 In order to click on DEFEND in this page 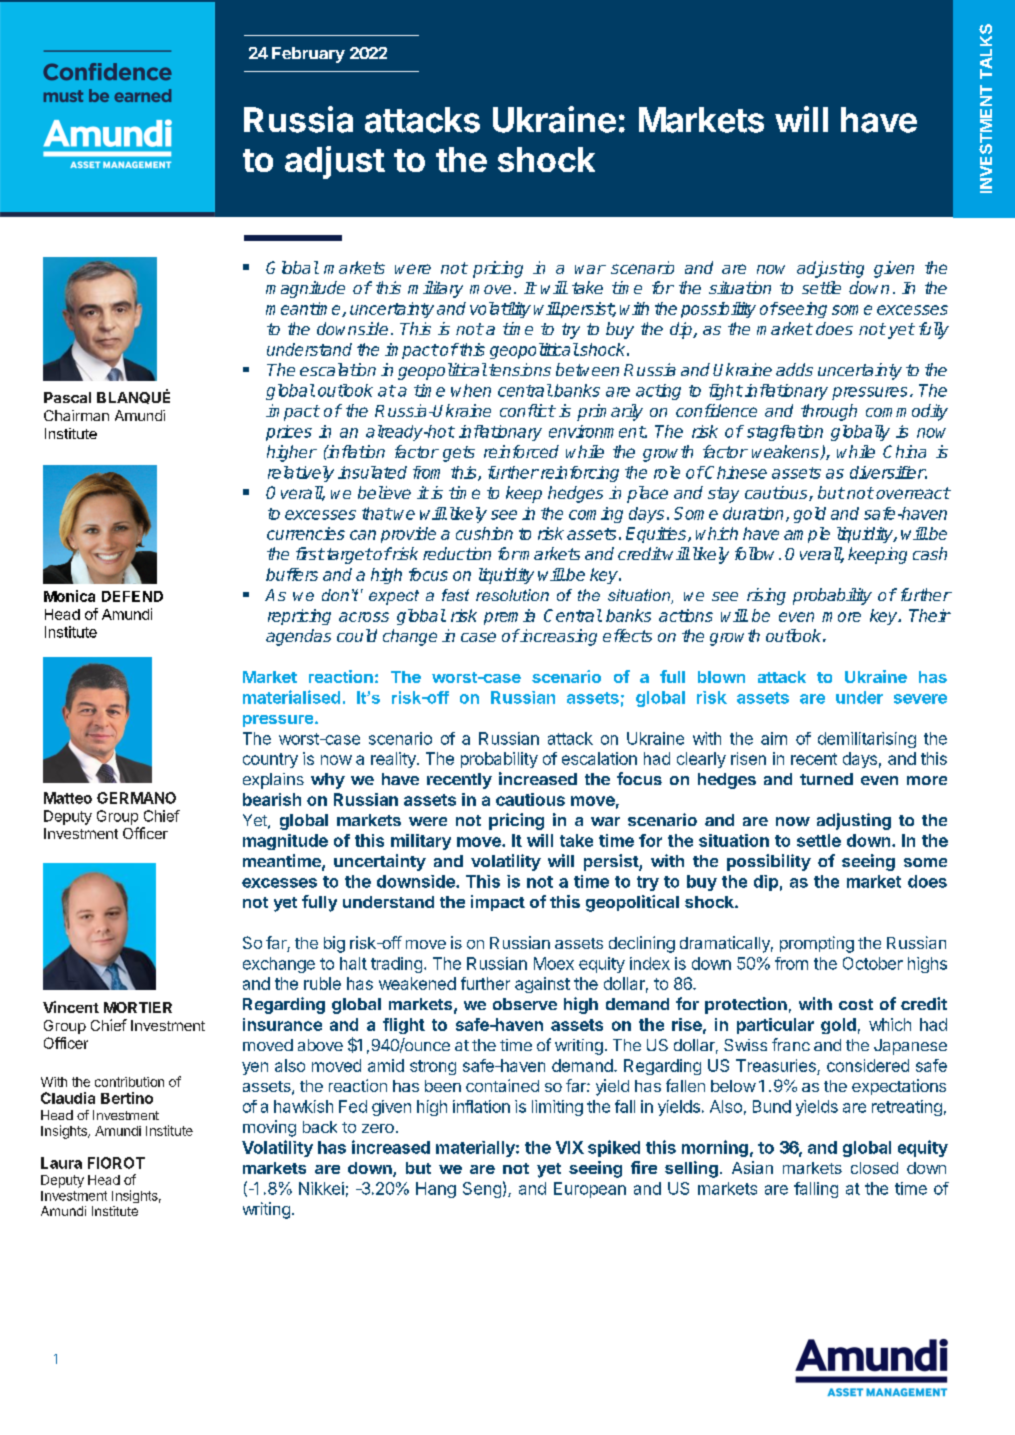, I will do `click(132, 596)`.
